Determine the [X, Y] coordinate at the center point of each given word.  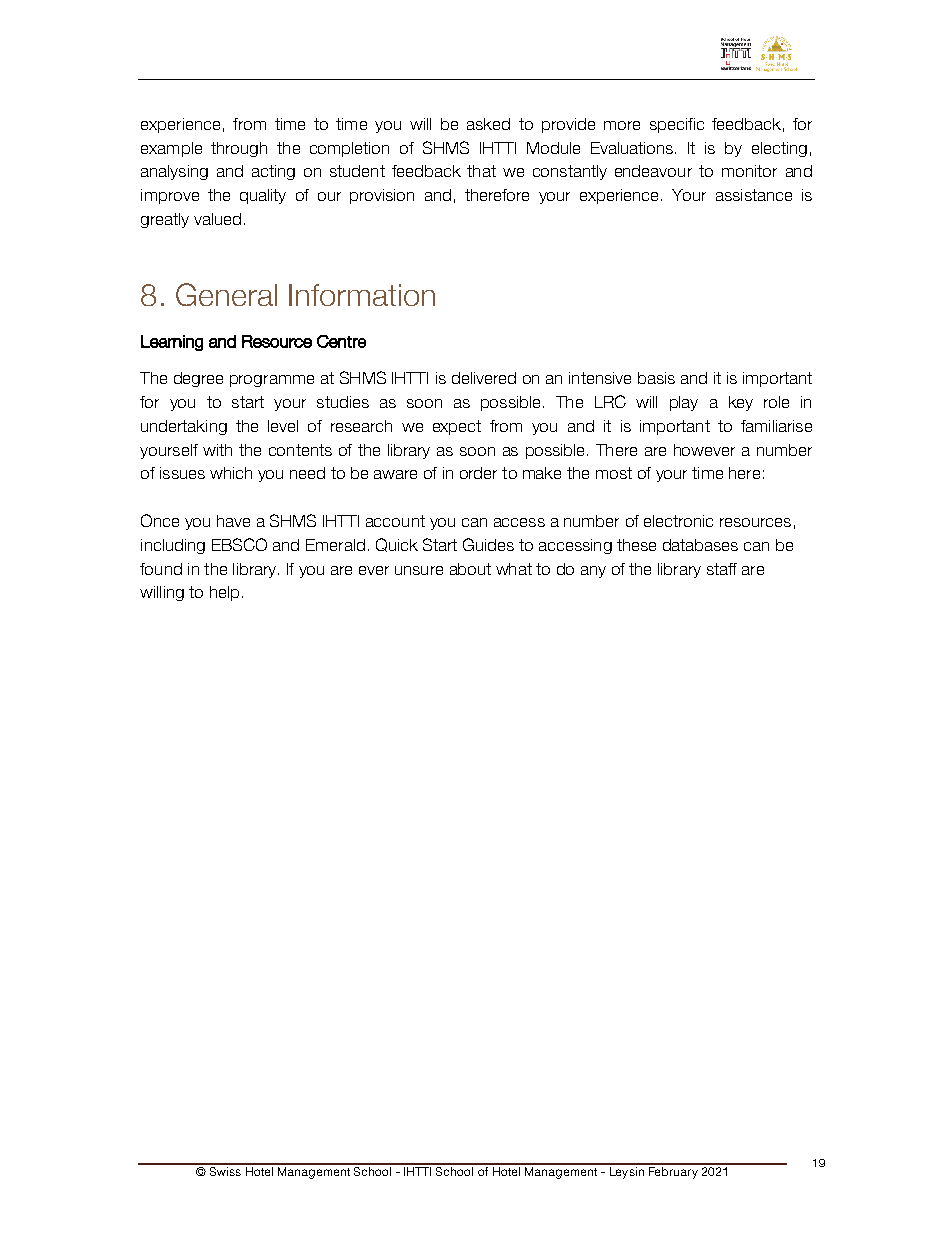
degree [198, 379]
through [239, 149]
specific [677, 125]
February [673, 1171]
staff [722, 569]
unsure [419, 570]
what [514, 569]
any [593, 572]
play [684, 403]
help [224, 593]
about [470, 569]
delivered [484, 378]
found [161, 569]
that [481, 171]
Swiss [225, 1170]
